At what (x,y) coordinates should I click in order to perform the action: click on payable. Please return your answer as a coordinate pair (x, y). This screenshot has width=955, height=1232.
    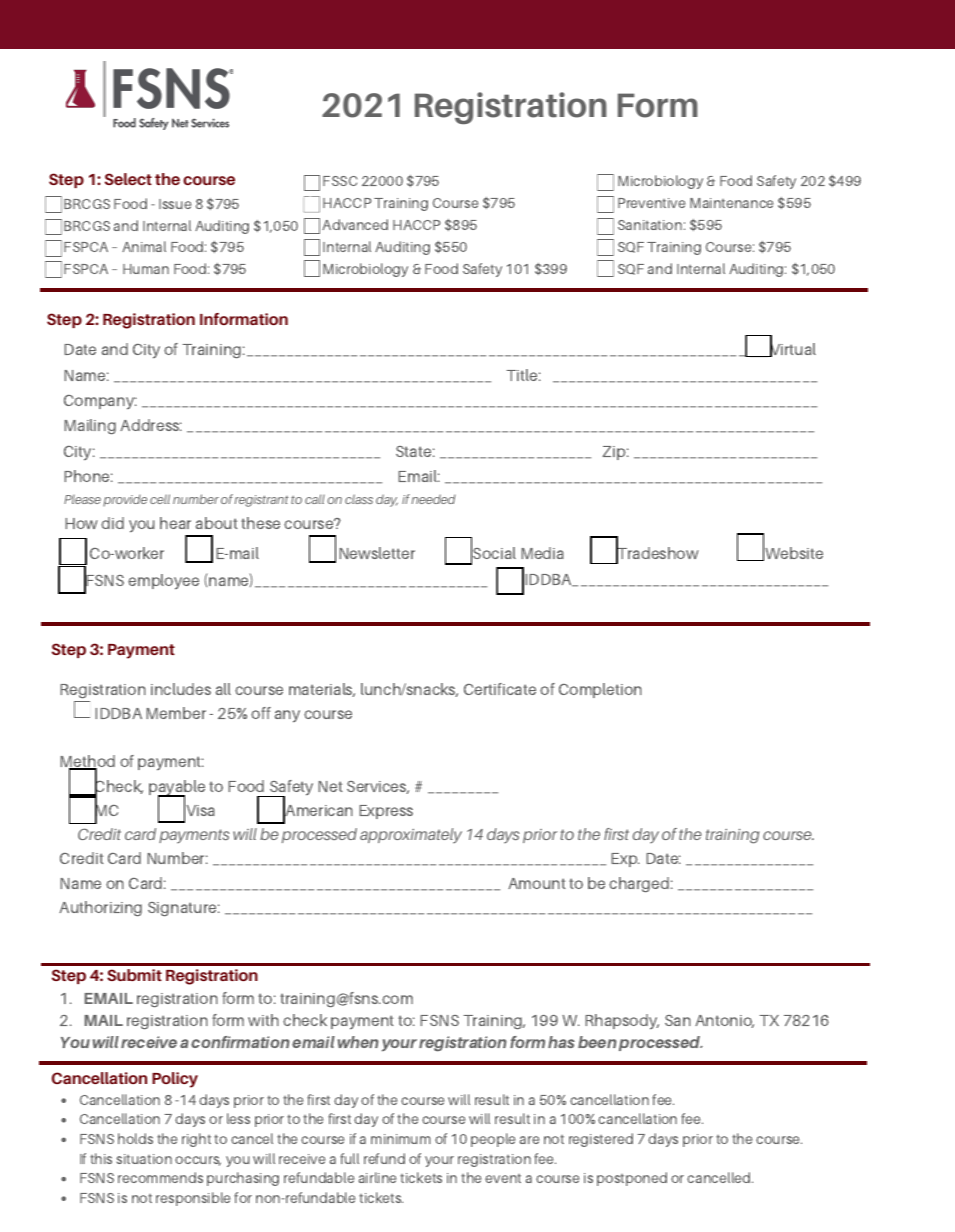
    Looking at the image, I should click on (177, 789).
